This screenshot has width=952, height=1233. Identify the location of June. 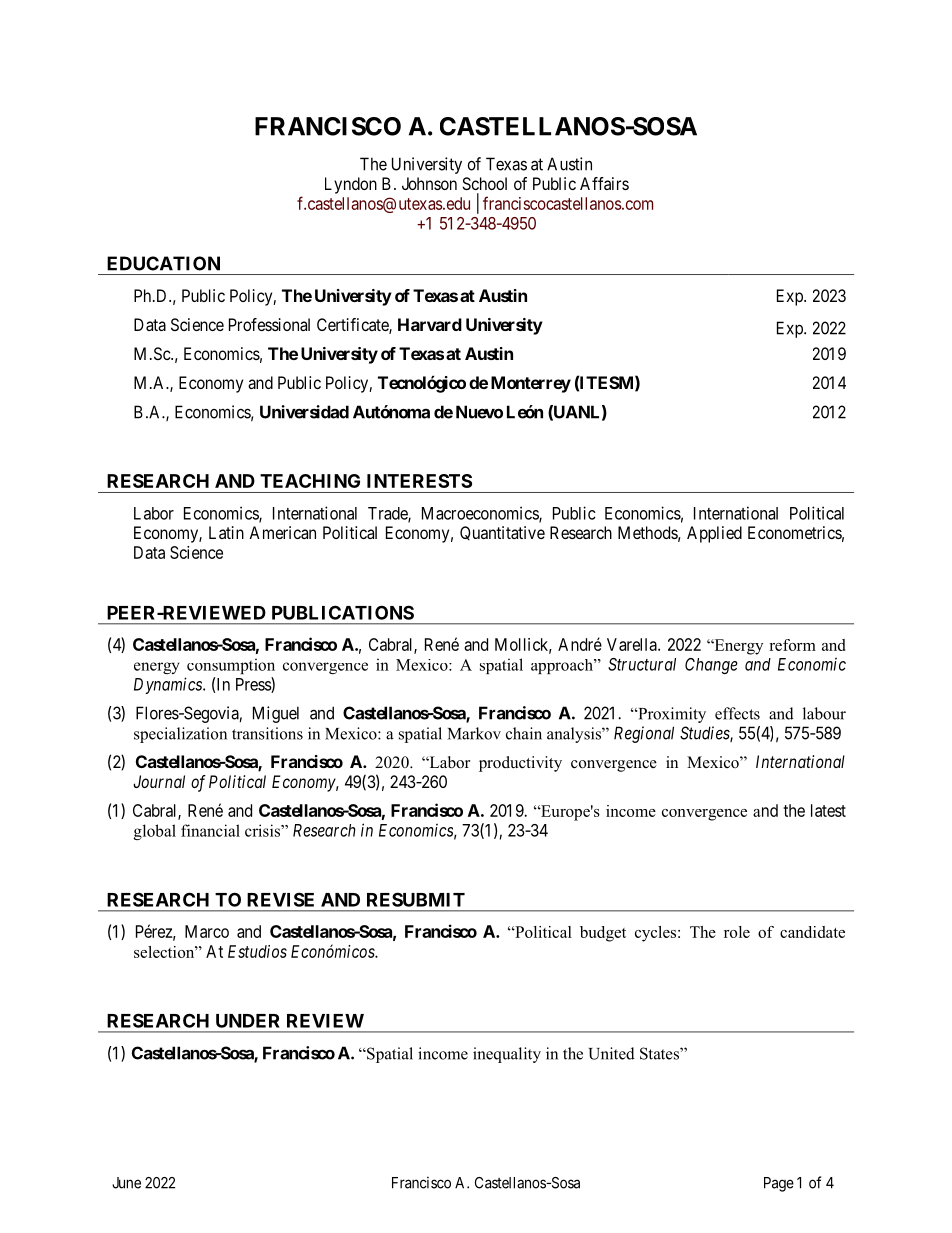
(126, 1183).
